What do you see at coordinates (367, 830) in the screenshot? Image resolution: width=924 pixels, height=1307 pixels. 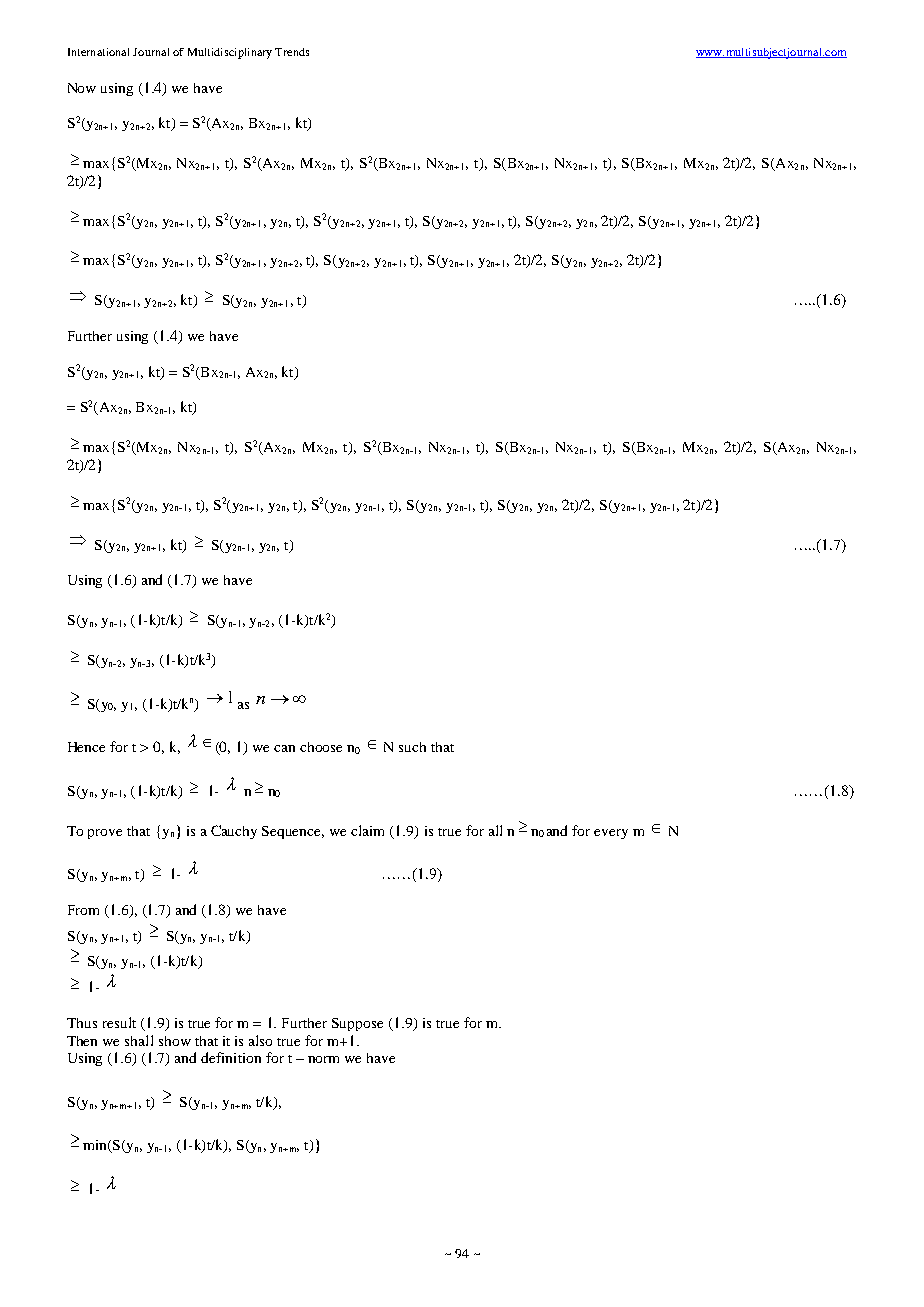 I see `claim` at bounding box center [367, 830].
